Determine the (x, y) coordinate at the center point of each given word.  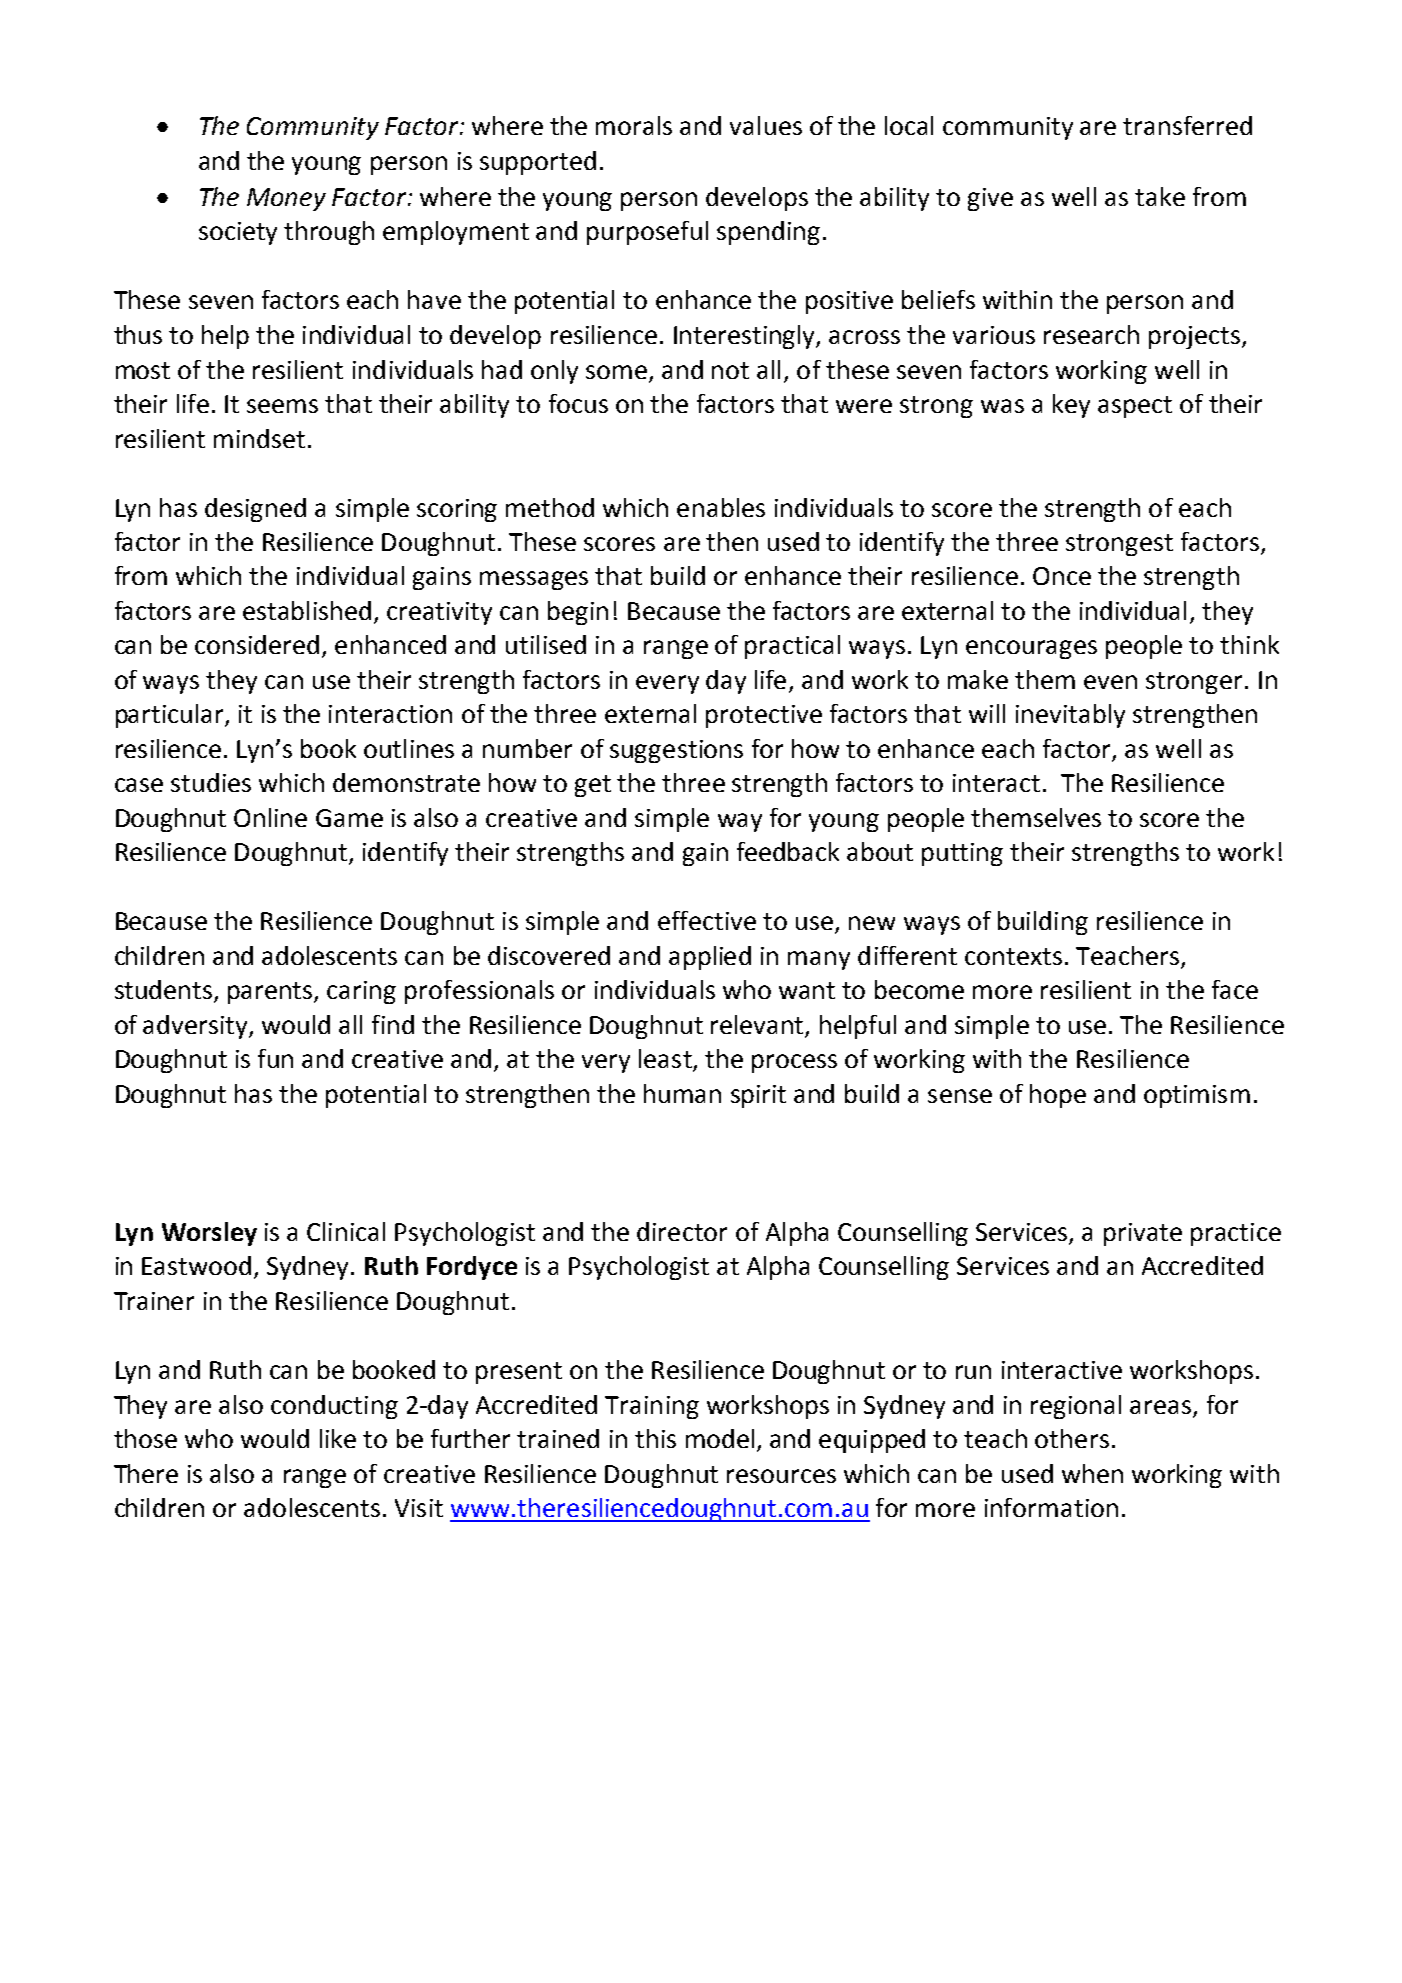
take (1160, 196)
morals (634, 125)
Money (286, 199)
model (720, 1438)
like (338, 1438)
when (1092, 1473)
